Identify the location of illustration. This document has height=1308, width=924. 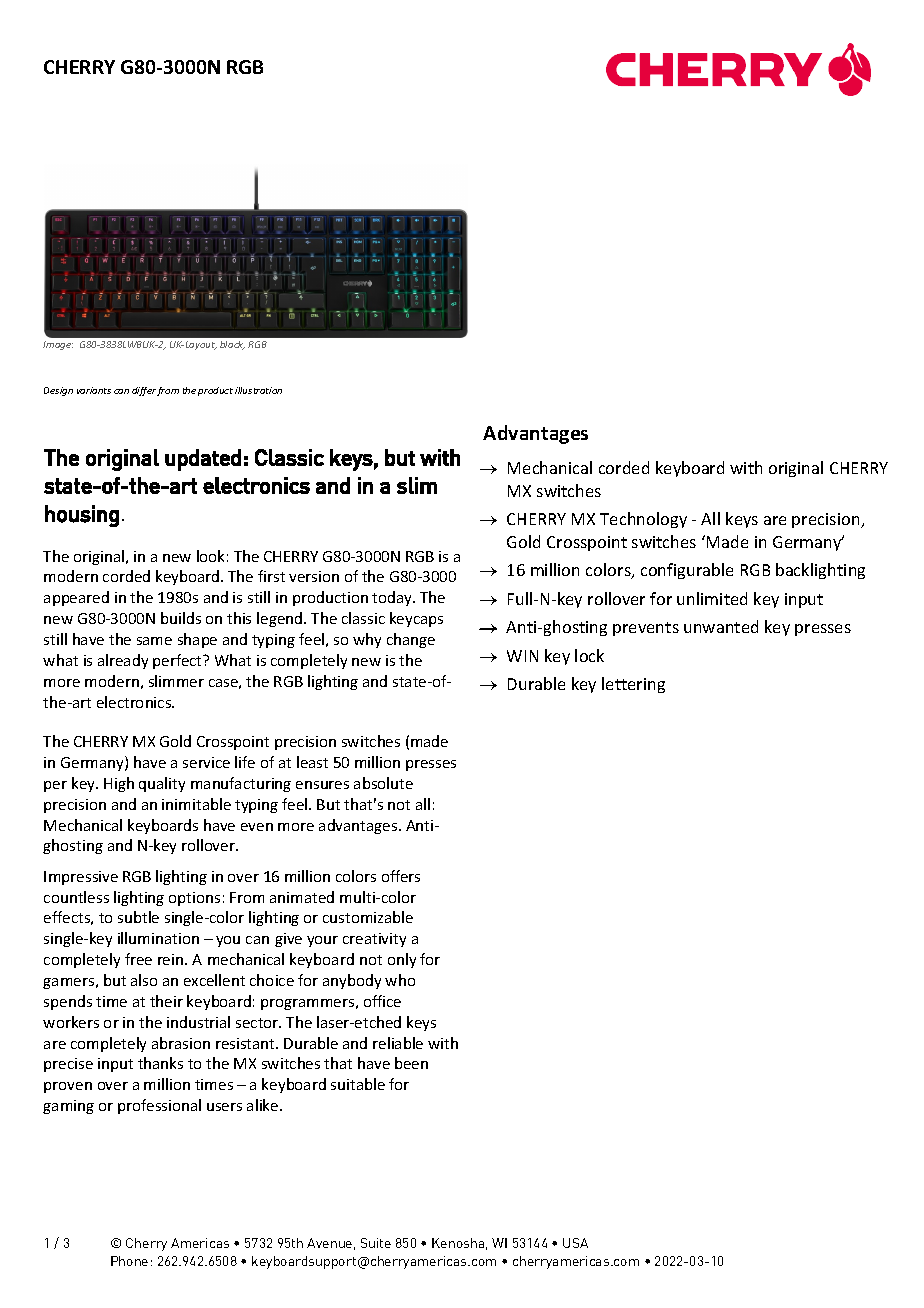
(258, 390).
